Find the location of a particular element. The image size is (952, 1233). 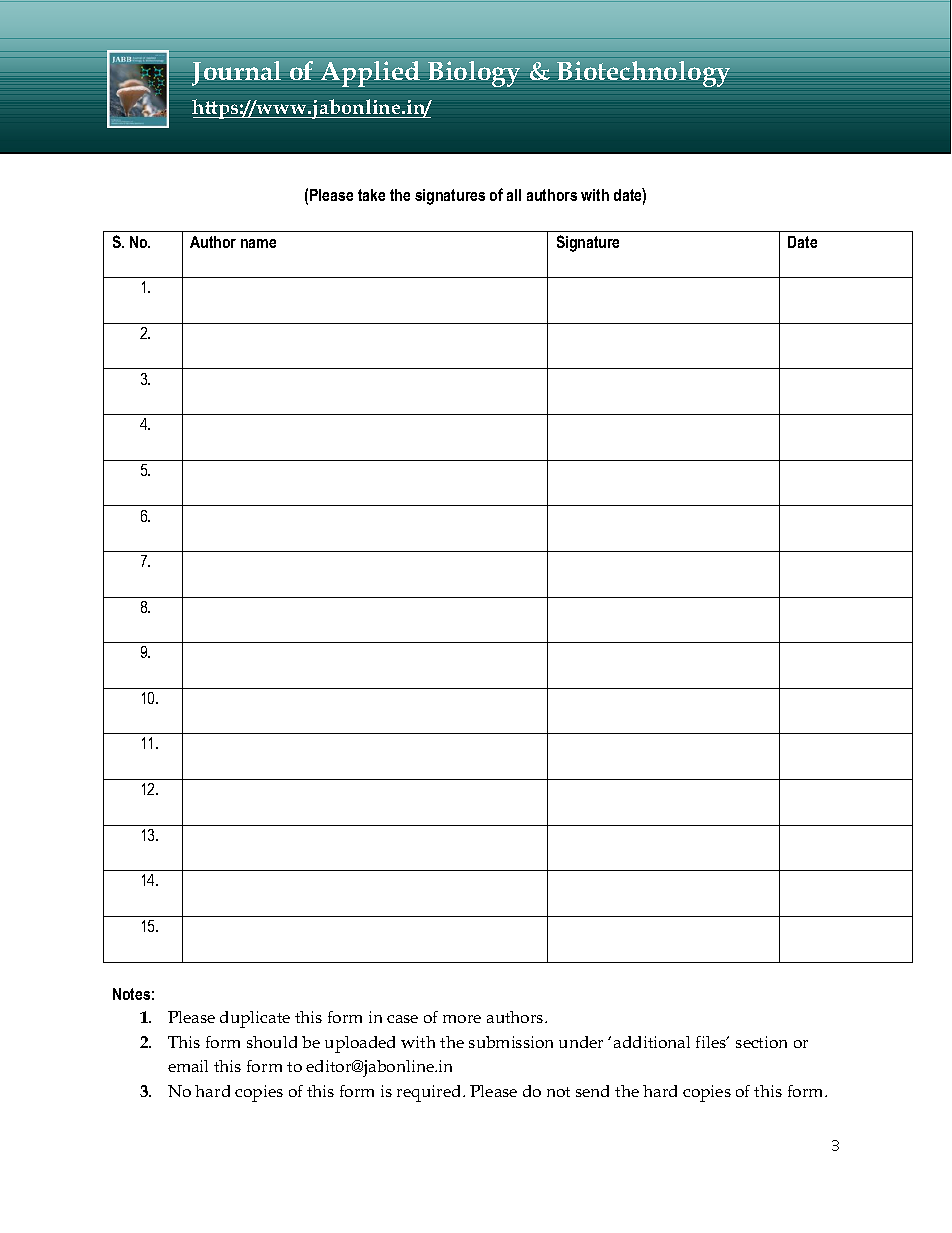

should is located at coordinates (272, 1042).
